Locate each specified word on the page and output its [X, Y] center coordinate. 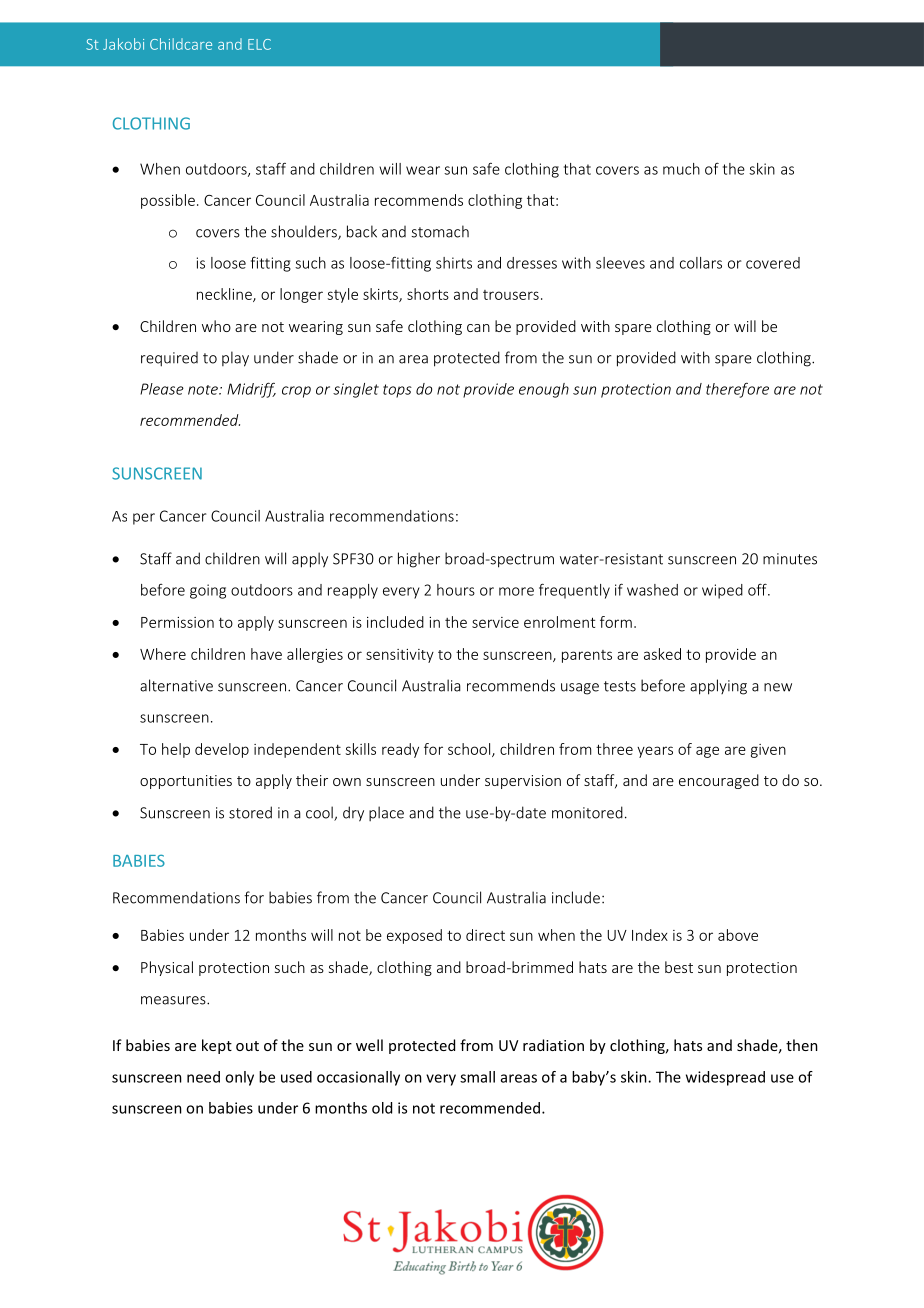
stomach [440, 231]
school [470, 750]
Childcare [181, 44]
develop [222, 750]
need [203, 1077]
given [768, 751]
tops [397, 391]
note [204, 390]
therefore [737, 390]
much [681, 169]
